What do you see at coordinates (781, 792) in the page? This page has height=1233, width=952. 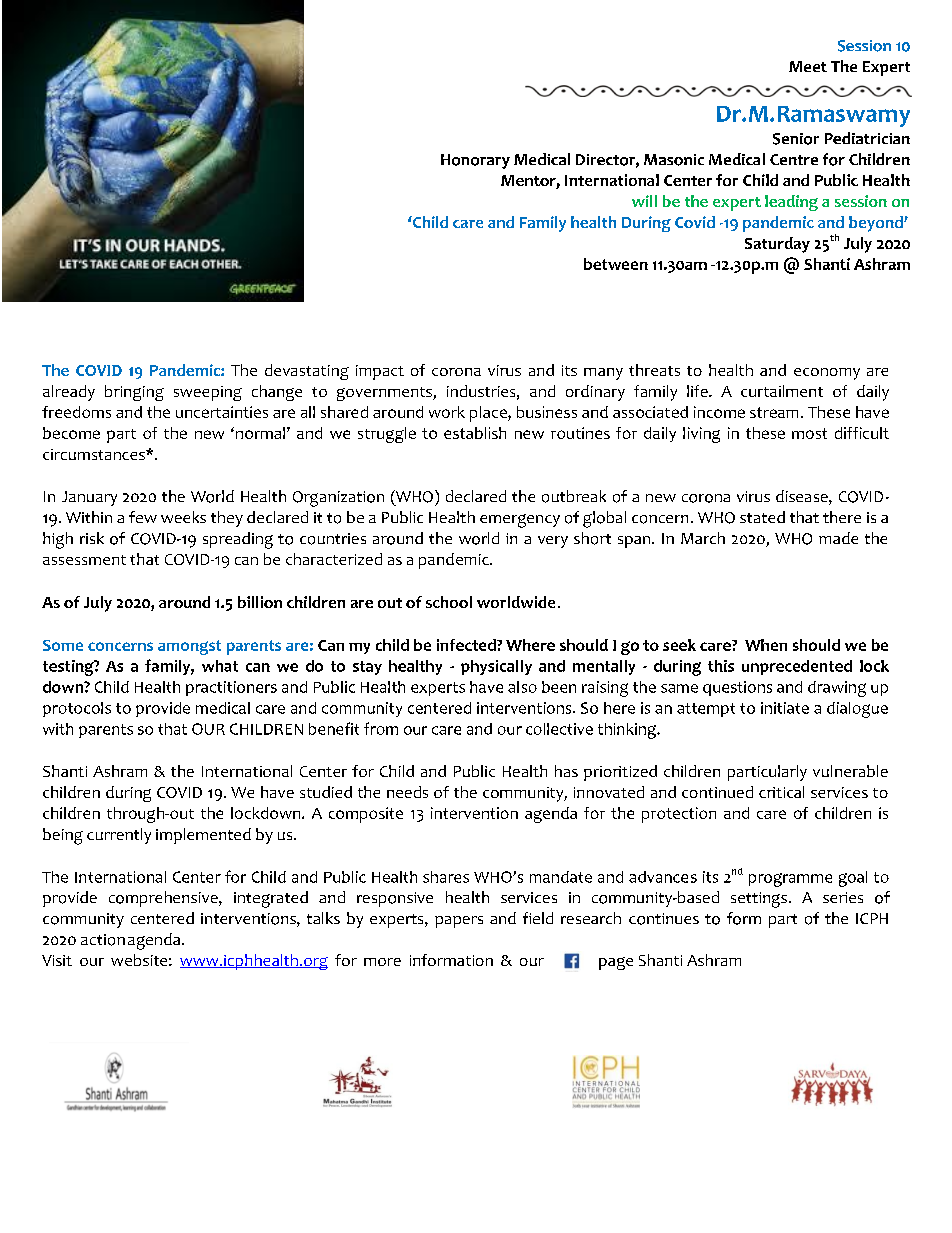 I see `critical` at bounding box center [781, 792].
